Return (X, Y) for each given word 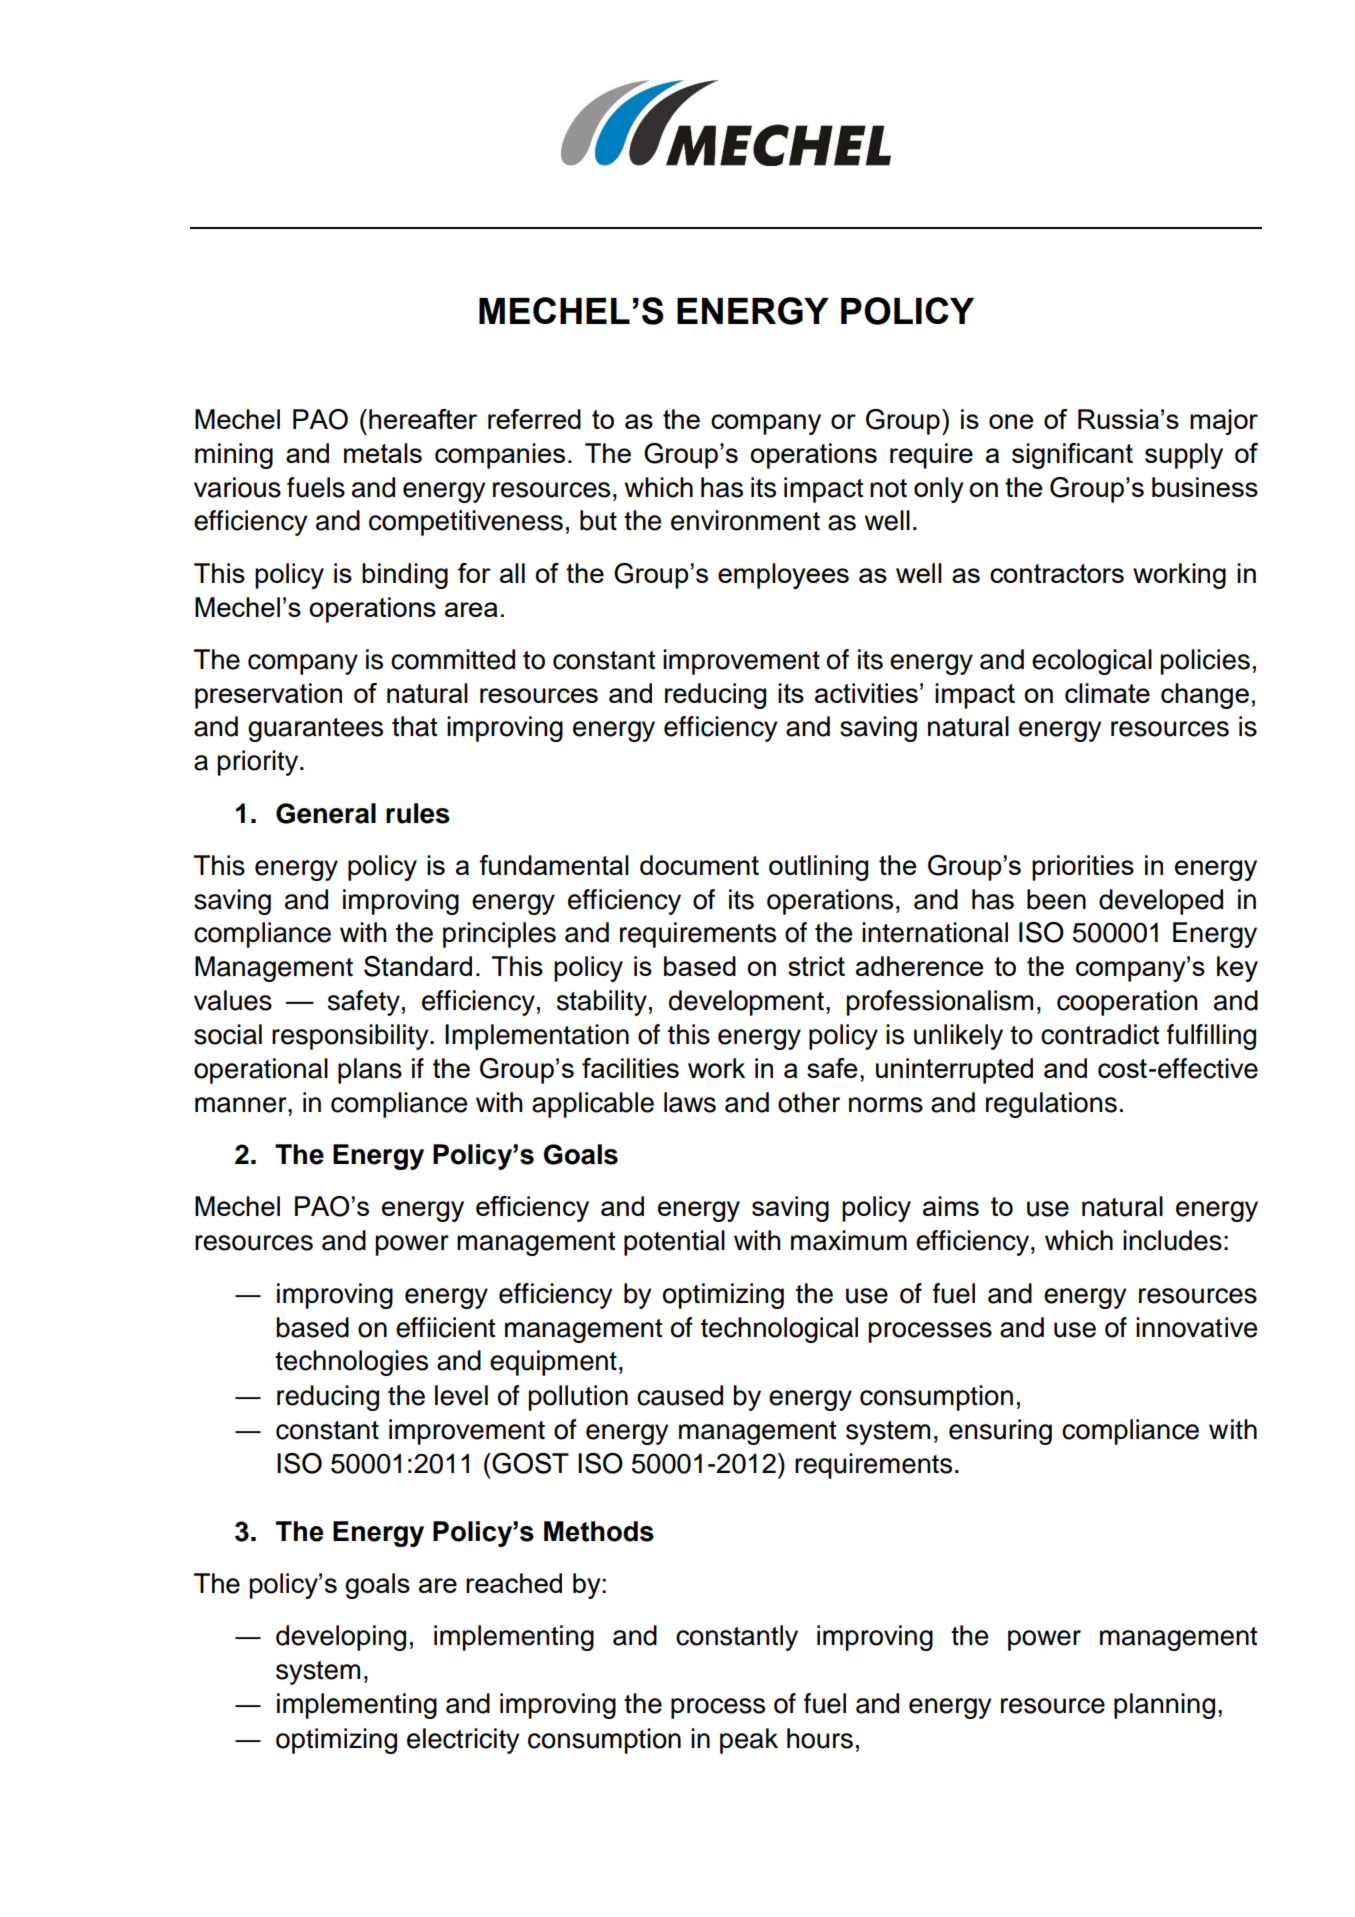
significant (1072, 456)
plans (370, 1071)
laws (690, 1102)
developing (341, 1638)
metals (383, 453)
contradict (1100, 1034)
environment (745, 520)
